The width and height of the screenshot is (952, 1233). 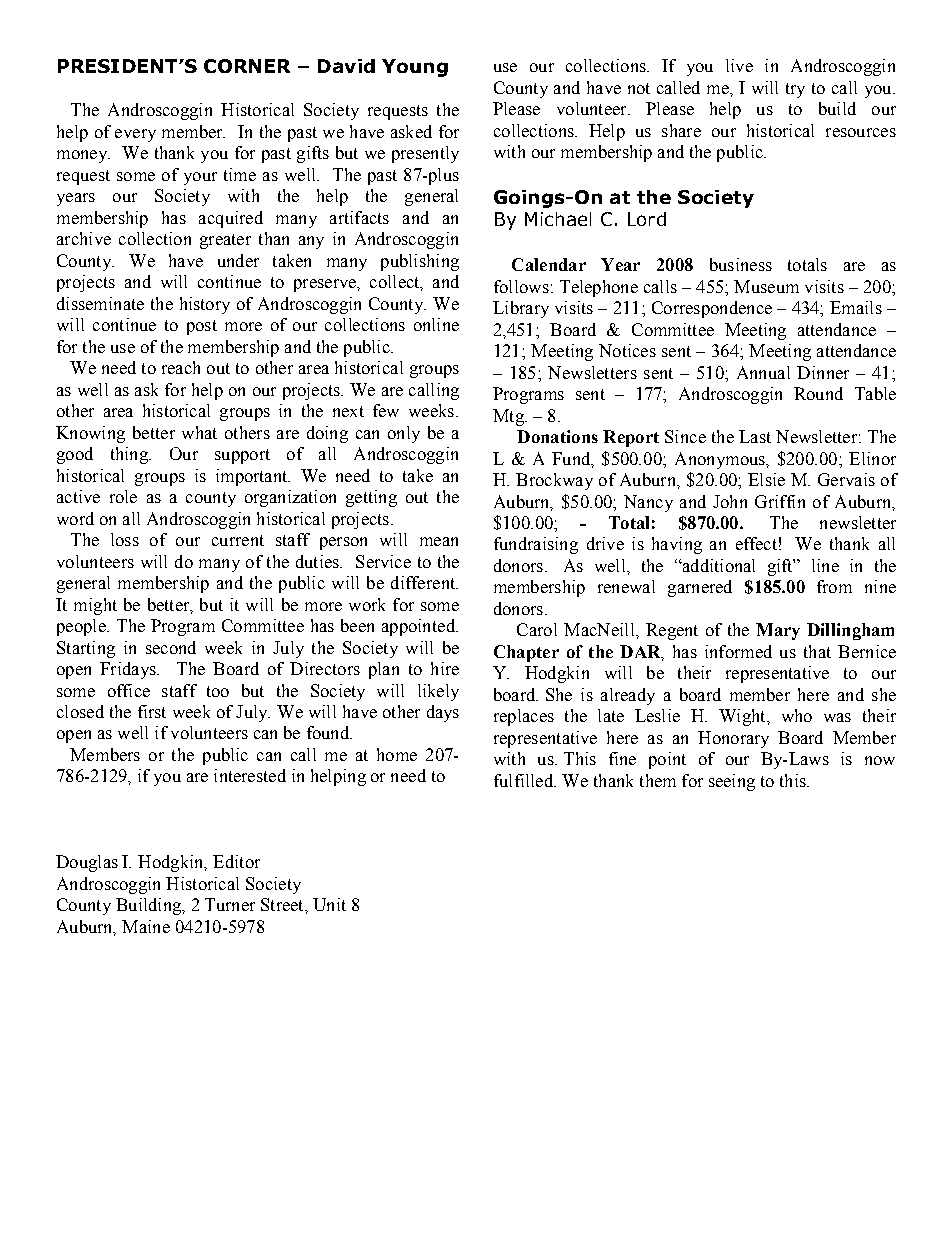 I want to click on CORNER, so click(x=247, y=66).
